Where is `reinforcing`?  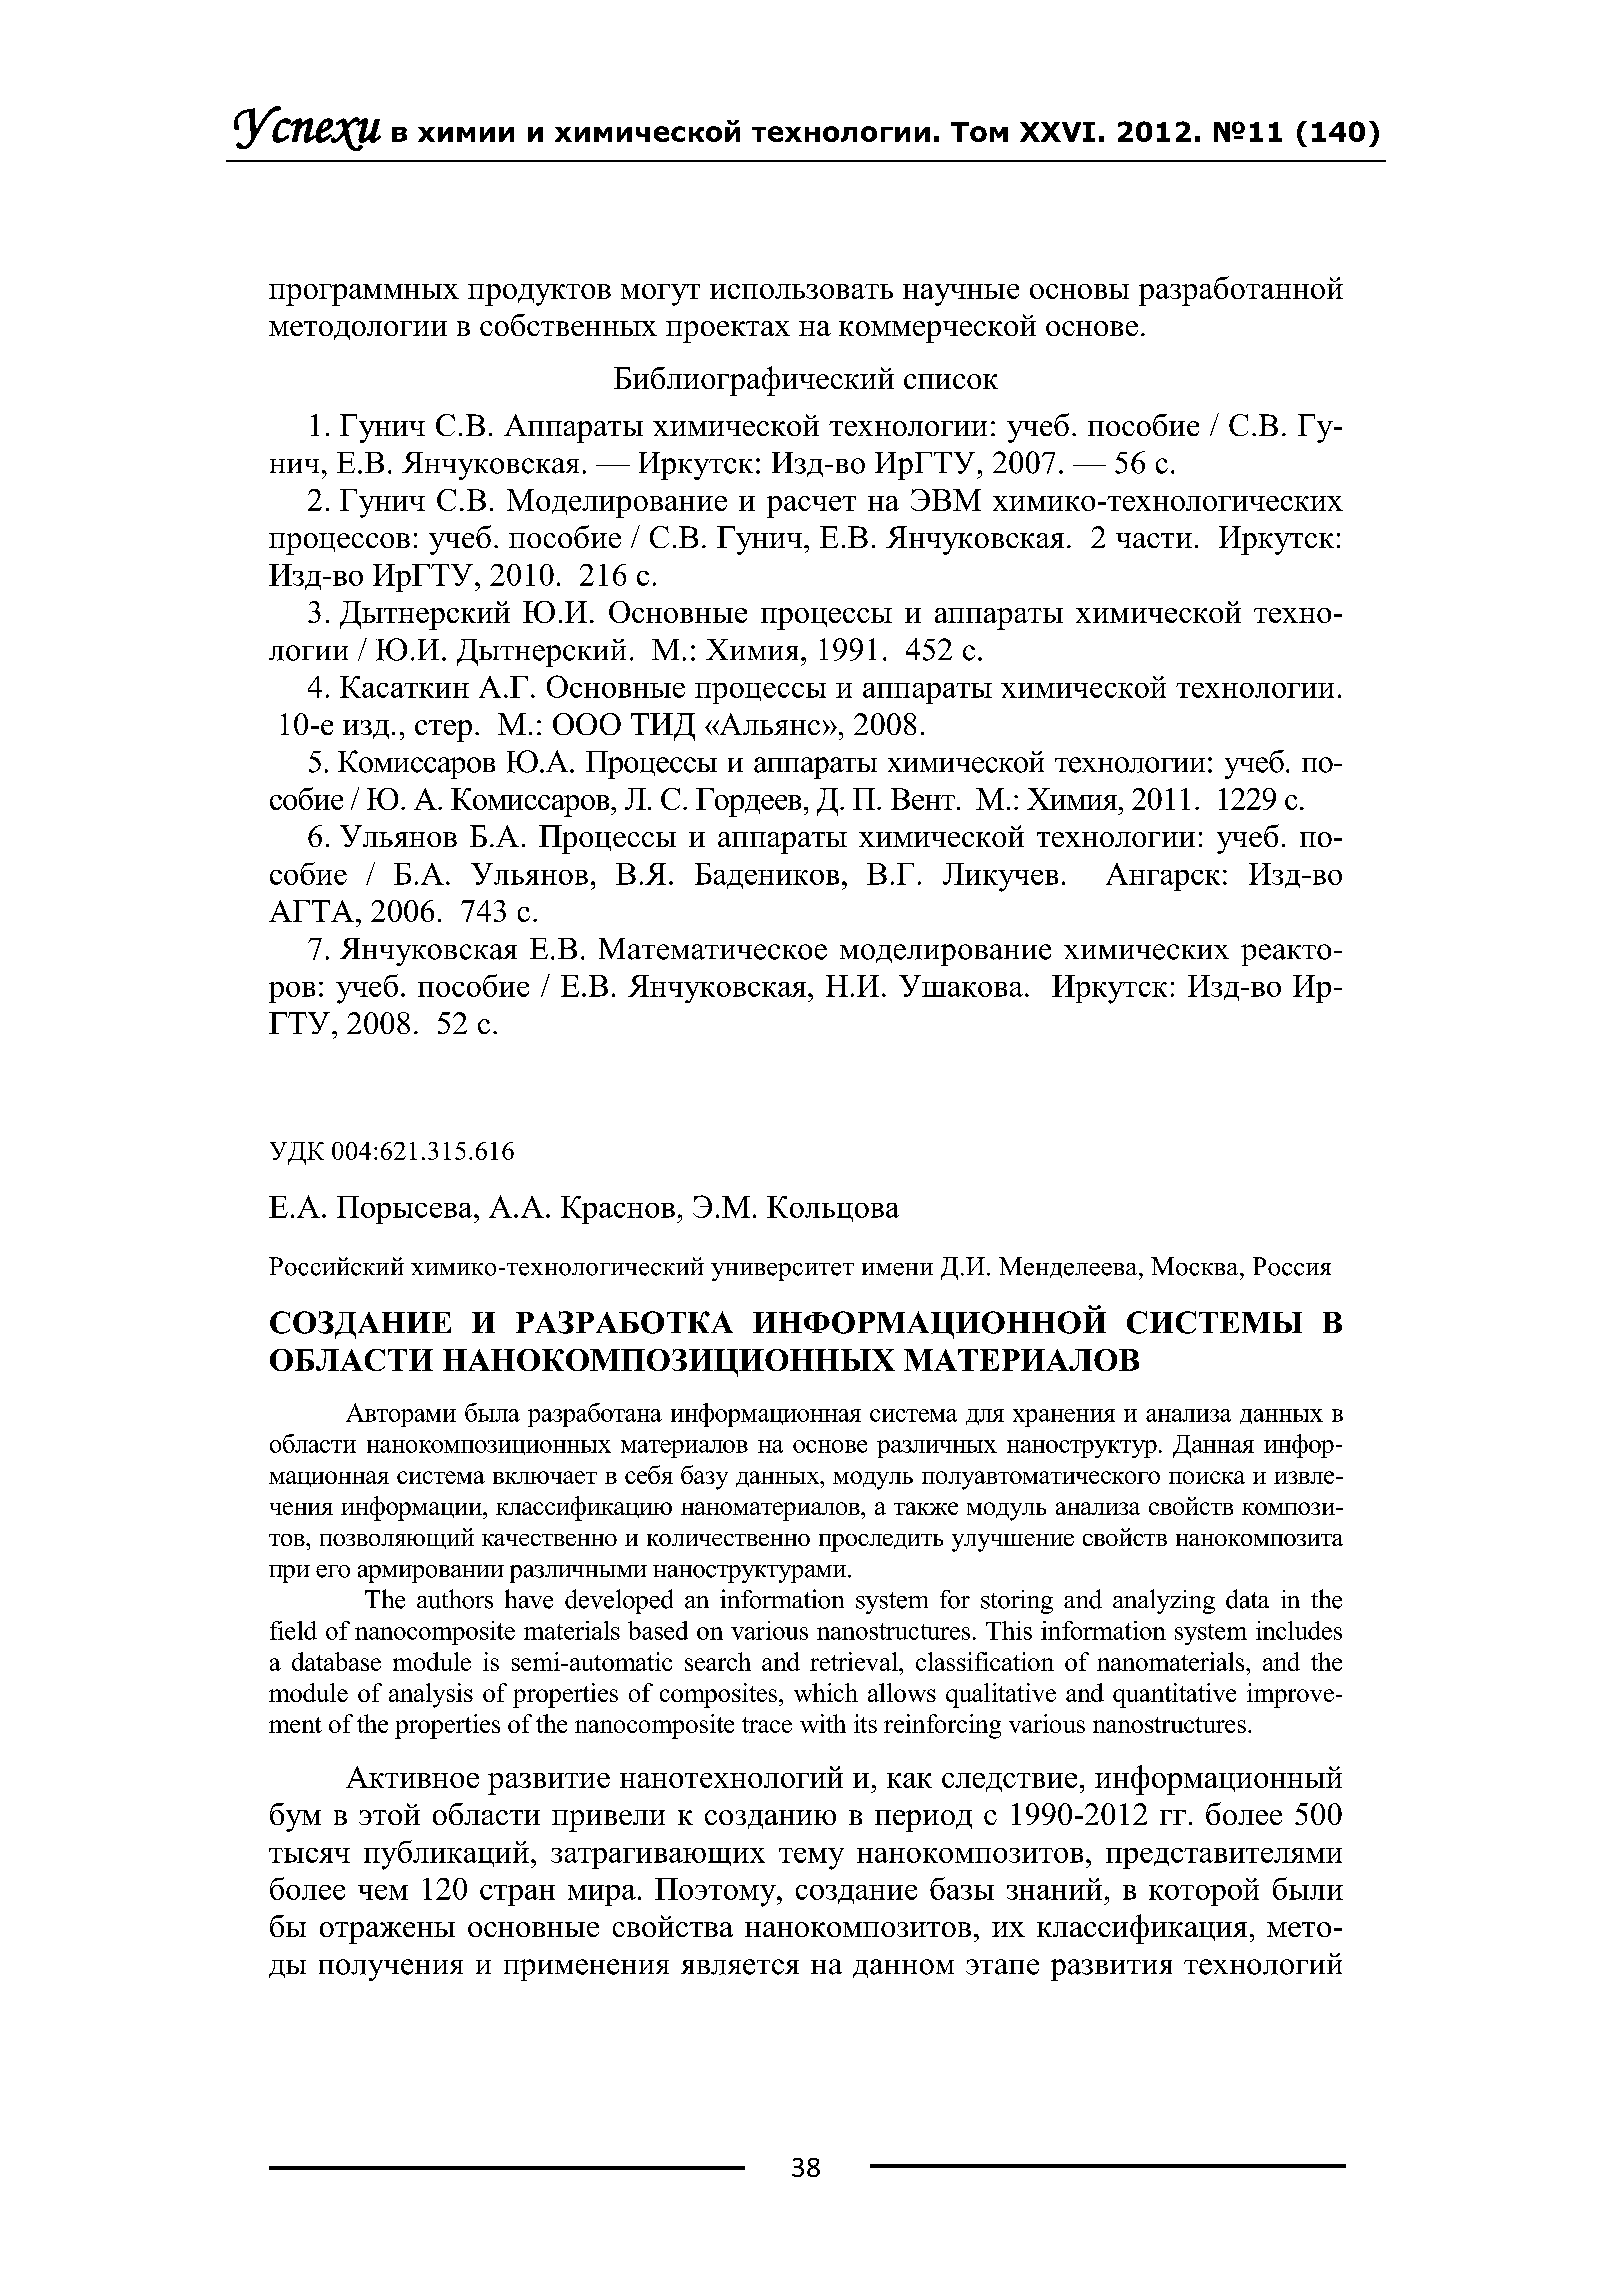 reinforcing is located at coordinates (942, 1726).
